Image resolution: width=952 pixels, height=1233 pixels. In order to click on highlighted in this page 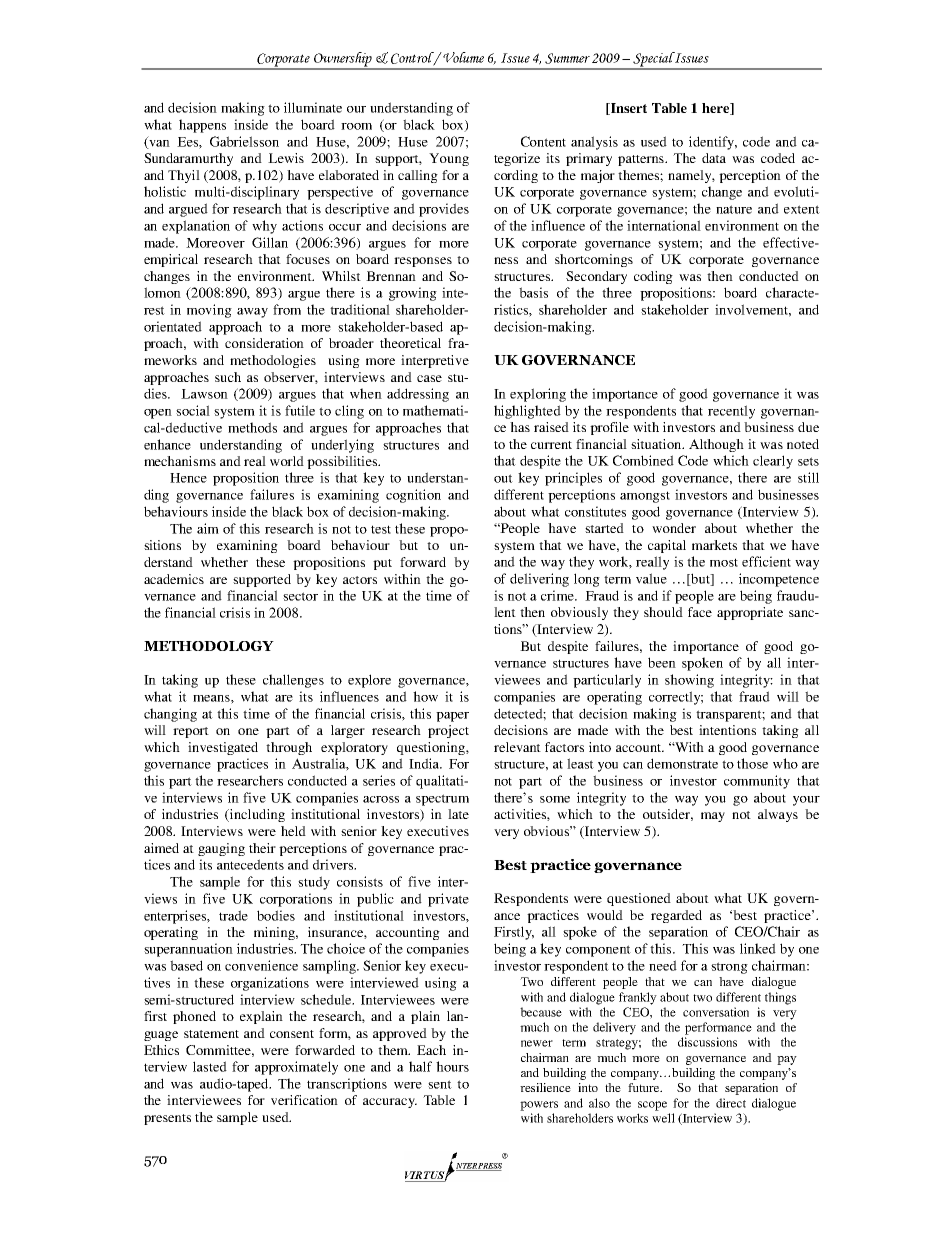, I will do `click(527, 412)`.
